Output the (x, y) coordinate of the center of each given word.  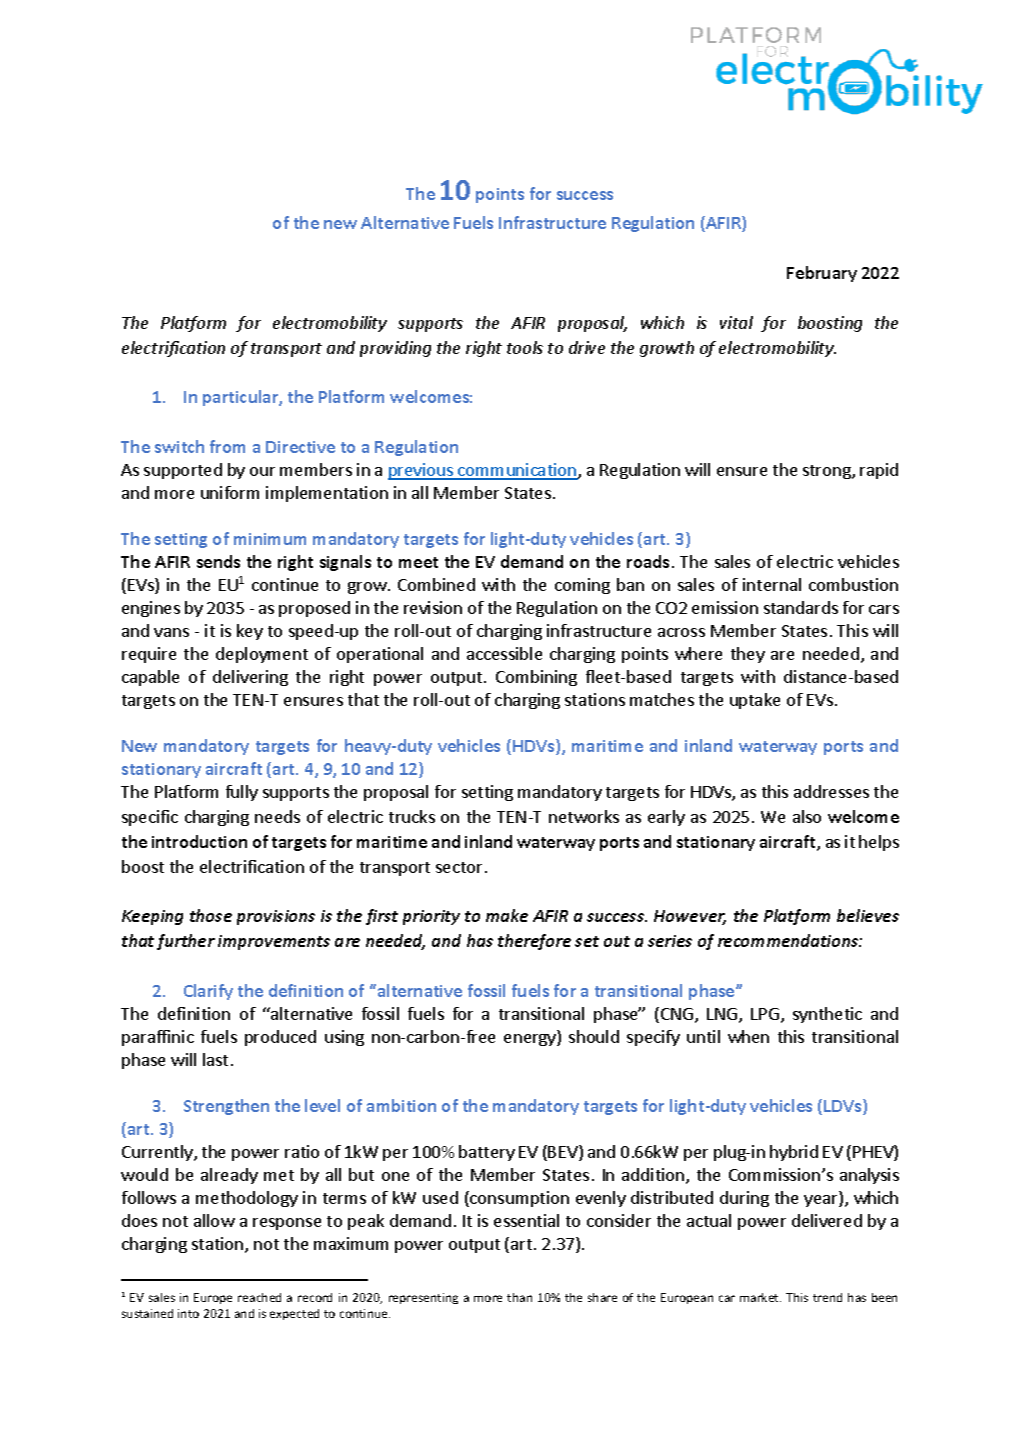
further (186, 942)
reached (259, 1297)
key (250, 632)
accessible (504, 653)
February (822, 274)
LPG (766, 1015)
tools (525, 347)
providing (395, 349)
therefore (534, 942)
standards (801, 607)
